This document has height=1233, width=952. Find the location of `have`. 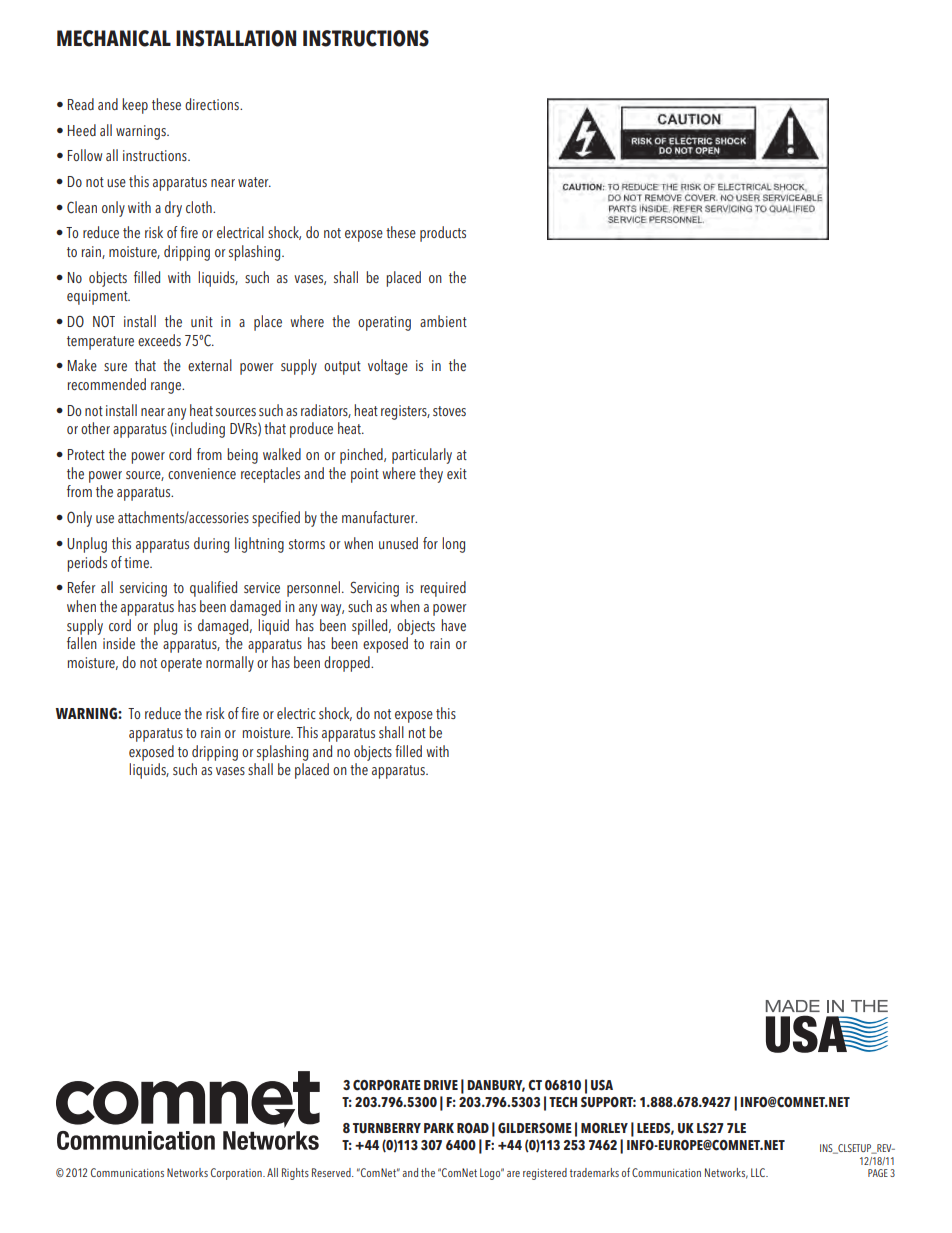

have is located at coordinates (453, 625).
